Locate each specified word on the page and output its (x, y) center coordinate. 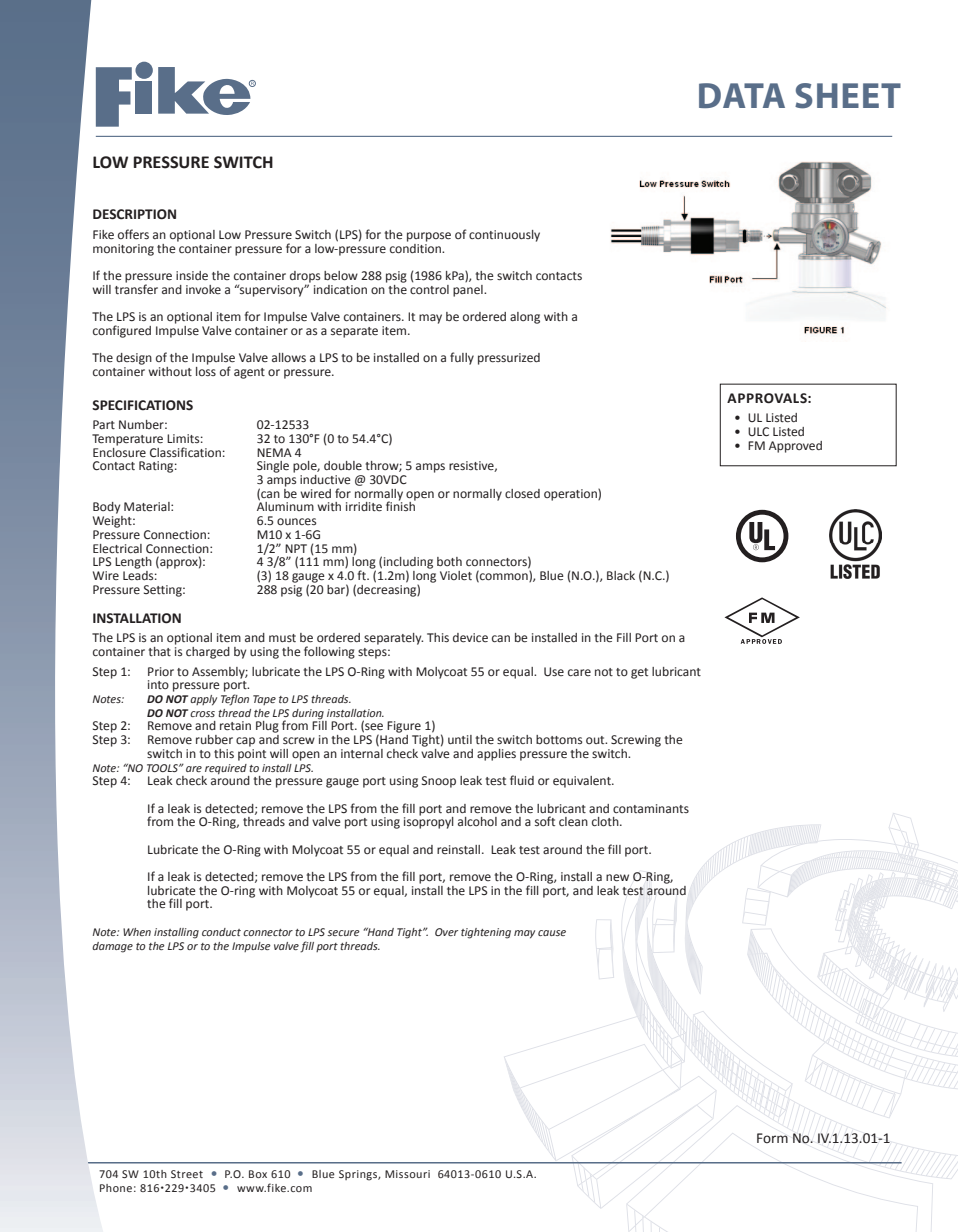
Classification (185, 452)
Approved (795, 447)
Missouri (407, 1174)
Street (187, 1174)
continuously (504, 236)
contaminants (651, 808)
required (226, 769)
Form (772, 1138)
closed (522, 494)
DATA (742, 95)
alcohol (477, 822)
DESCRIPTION (134, 214)
